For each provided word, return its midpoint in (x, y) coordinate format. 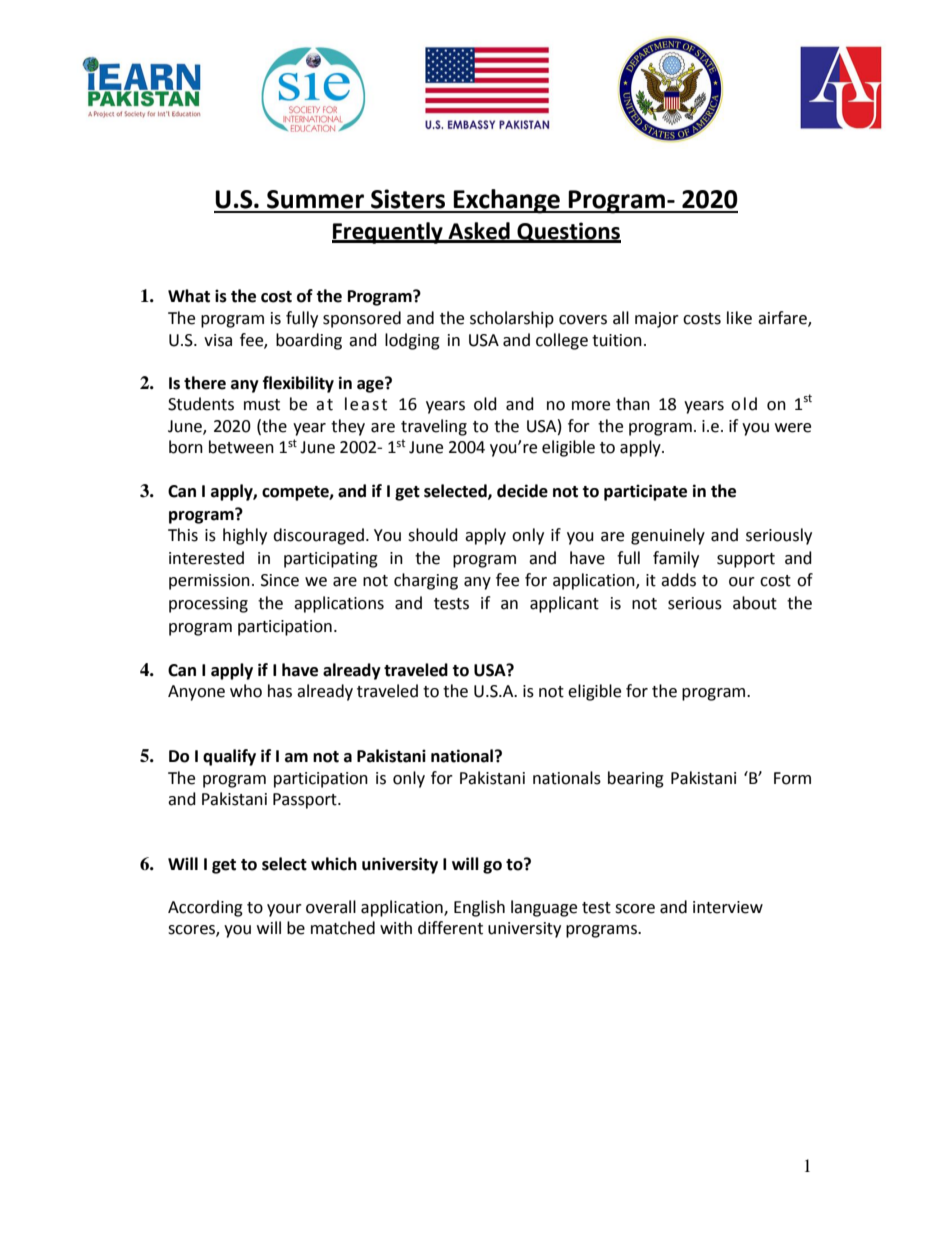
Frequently (388, 233)
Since (280, 580)
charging (426, 581)
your (284, 910)
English (479, 908)
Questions (568, 232)
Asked (479, 232)
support (746, 560)
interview (728, 907)
